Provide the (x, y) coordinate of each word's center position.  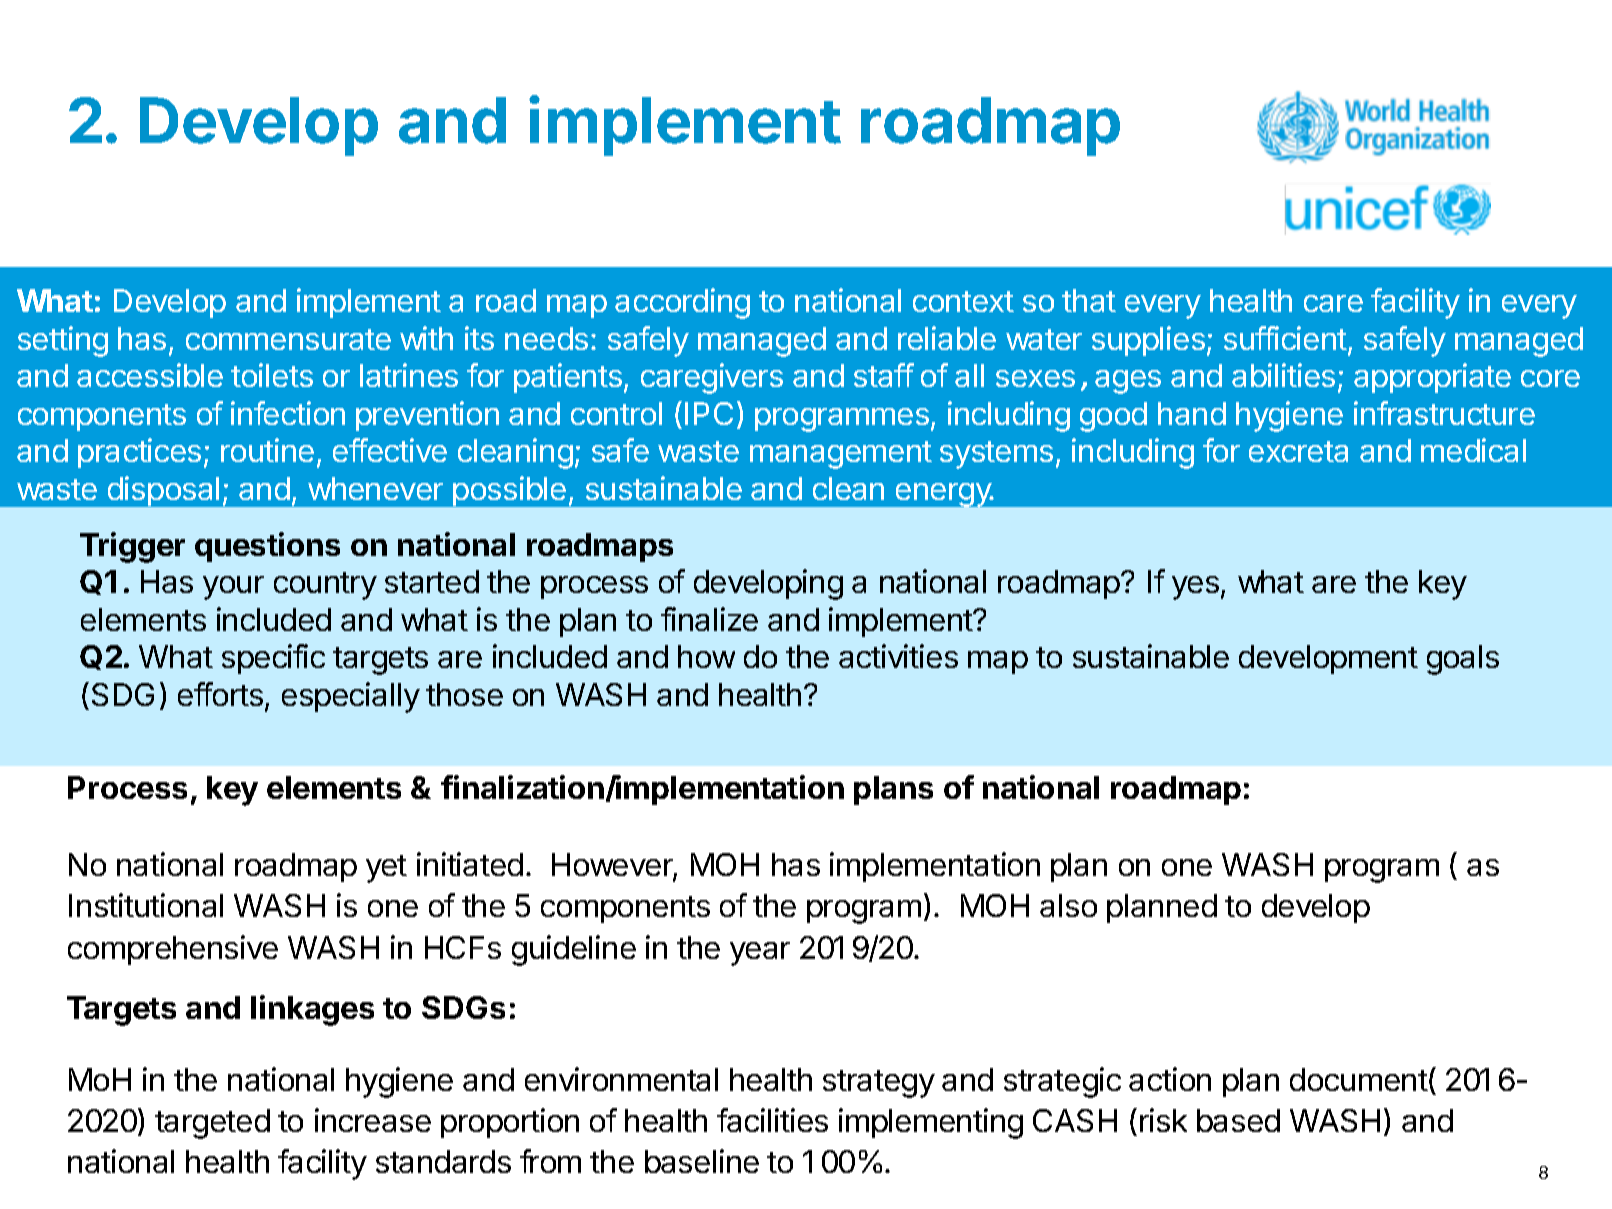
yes (1195, 588)
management (841, 455)
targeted (212, 1124)
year (760, 954)
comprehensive (173, 950)
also (1068, 905)
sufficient (1285, 338)
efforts (220, 694)
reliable (947, 338)
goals (1463, 660)
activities (898, 656)
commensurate (288, 339)
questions (267, 547)
